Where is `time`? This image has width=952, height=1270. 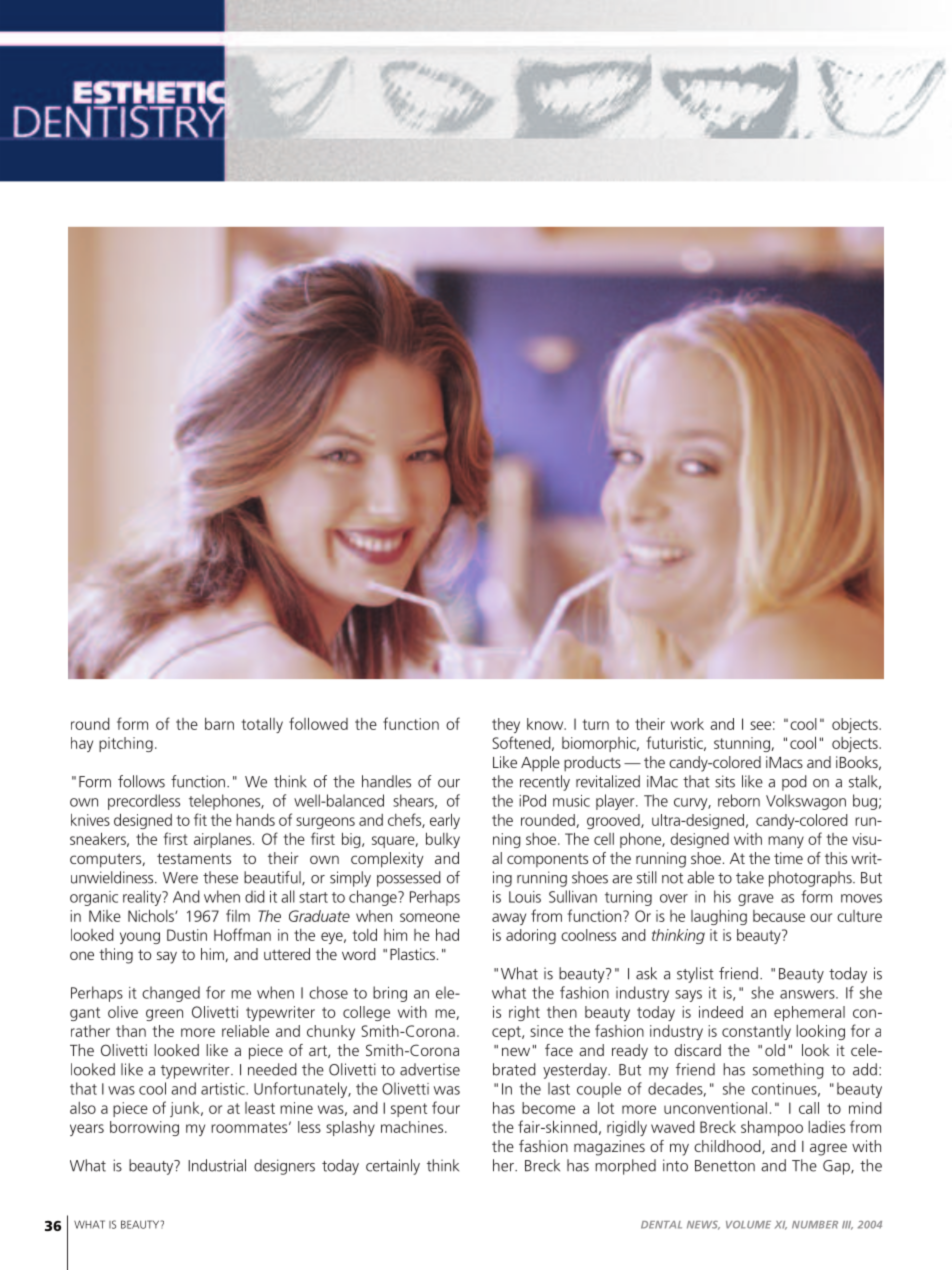 time is located at coordinates (788, 858).
